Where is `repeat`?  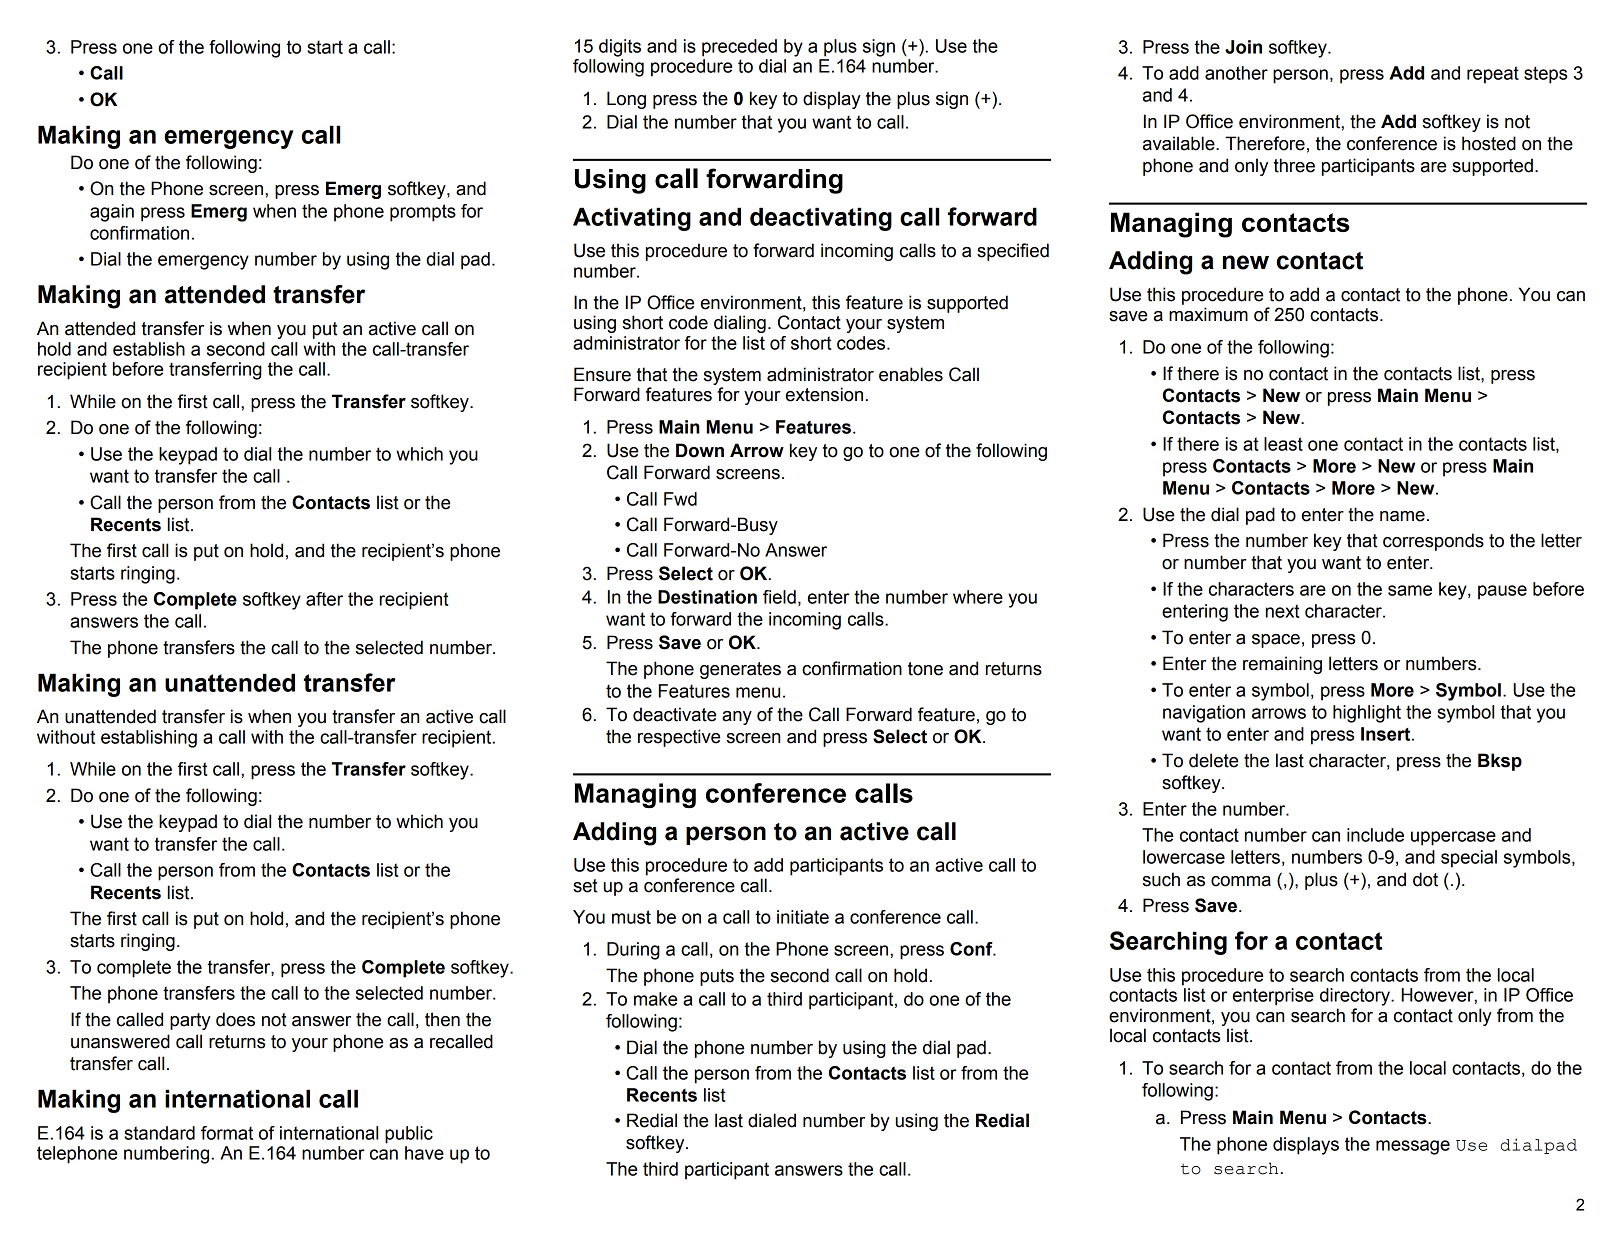 repeat is located at coordinates (1493, 75).
